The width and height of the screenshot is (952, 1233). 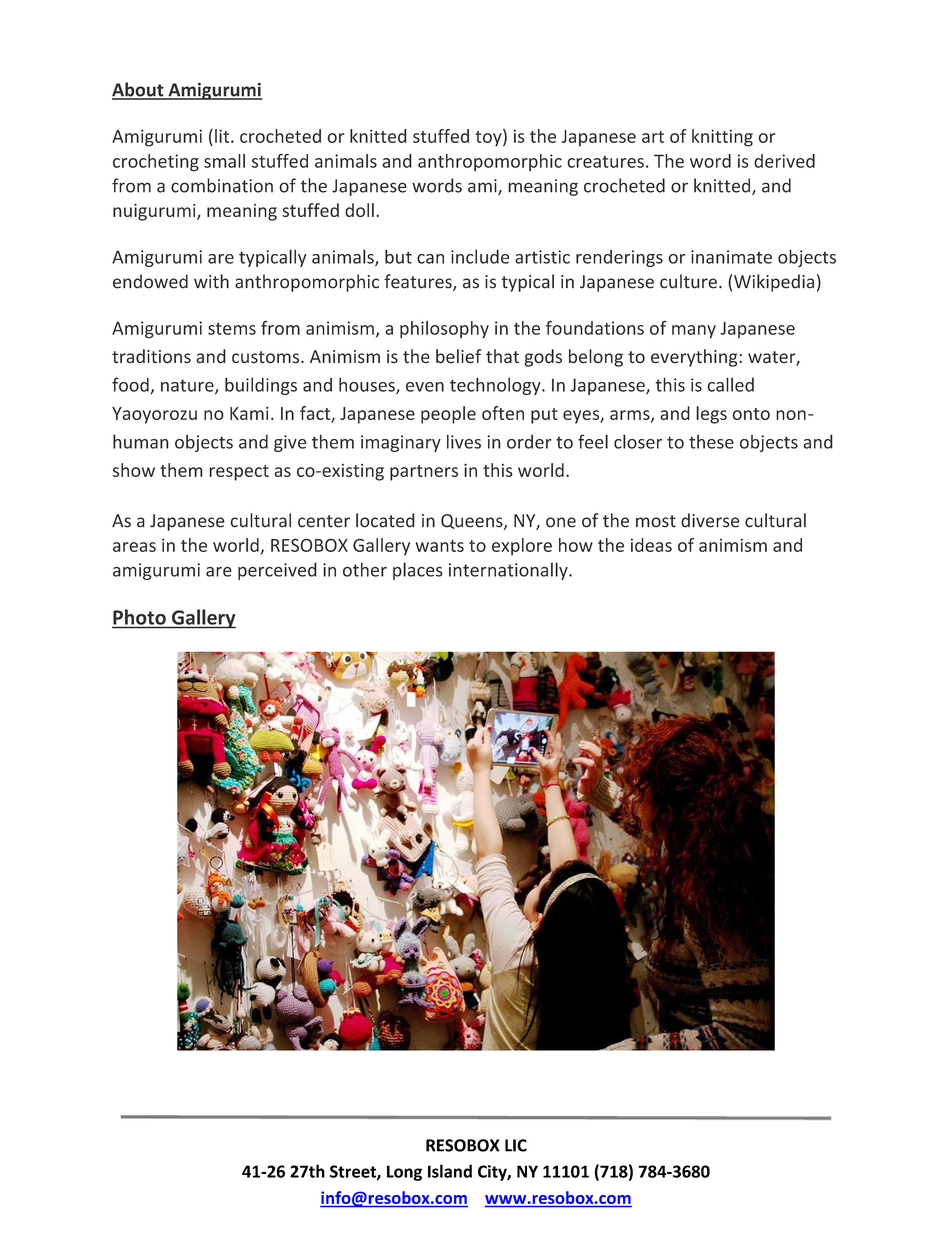 I want to click on respect, so click(x=239, y=473).
